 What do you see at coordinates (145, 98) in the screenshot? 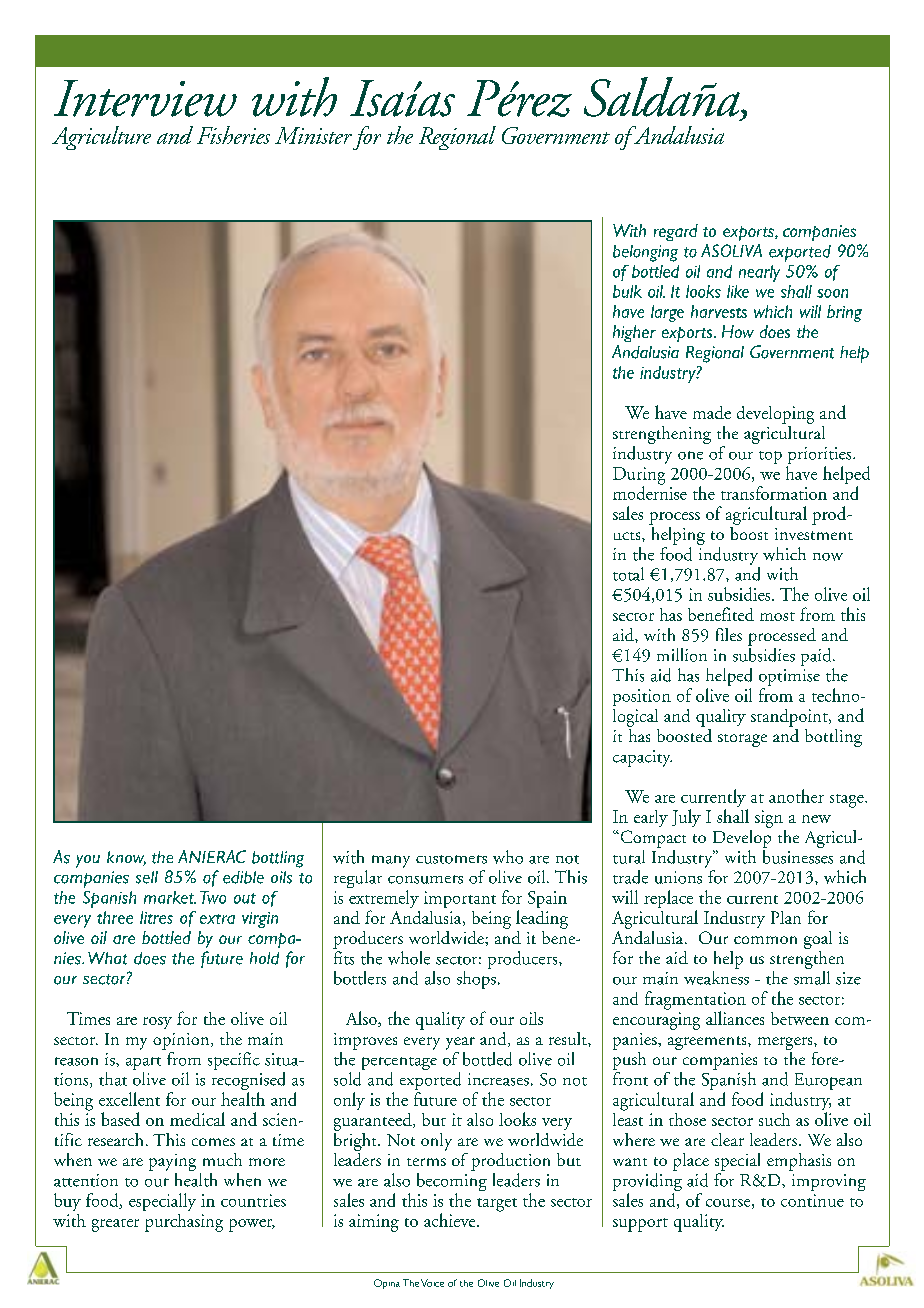
I see `Interview` at bounding box center [145, 98].
